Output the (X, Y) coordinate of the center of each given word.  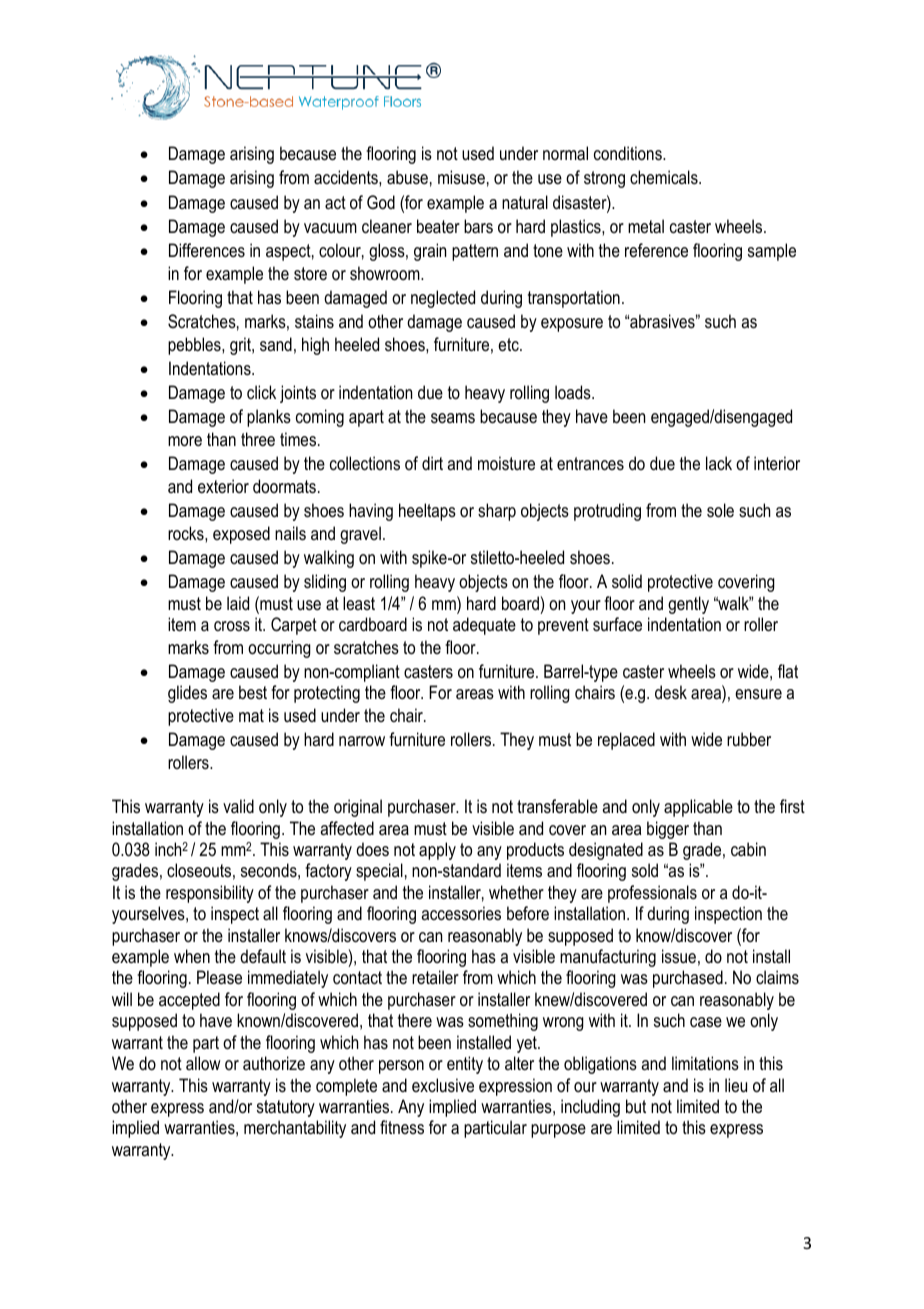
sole (720, 510)
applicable (698, 808)
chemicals (665, 177)
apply (437, 851)
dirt (432, 463)
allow (203, 1063)
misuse (461, 177)
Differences (207, 250)
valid (238, 806)
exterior (223, 486)
